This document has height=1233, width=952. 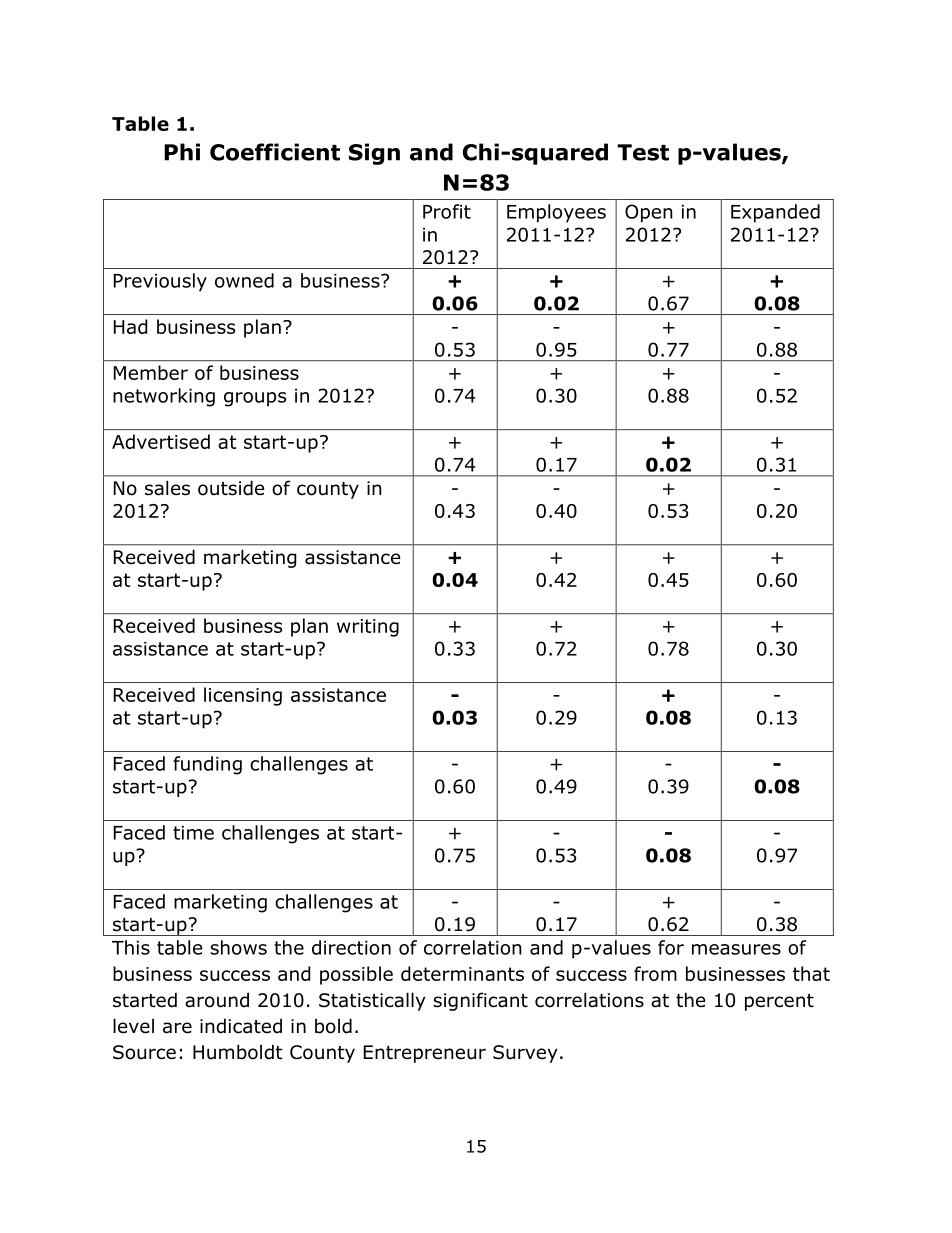 What do you see at coordinates (649, 213) in the document?
I see `Open` at bounding box center [649, 213].
